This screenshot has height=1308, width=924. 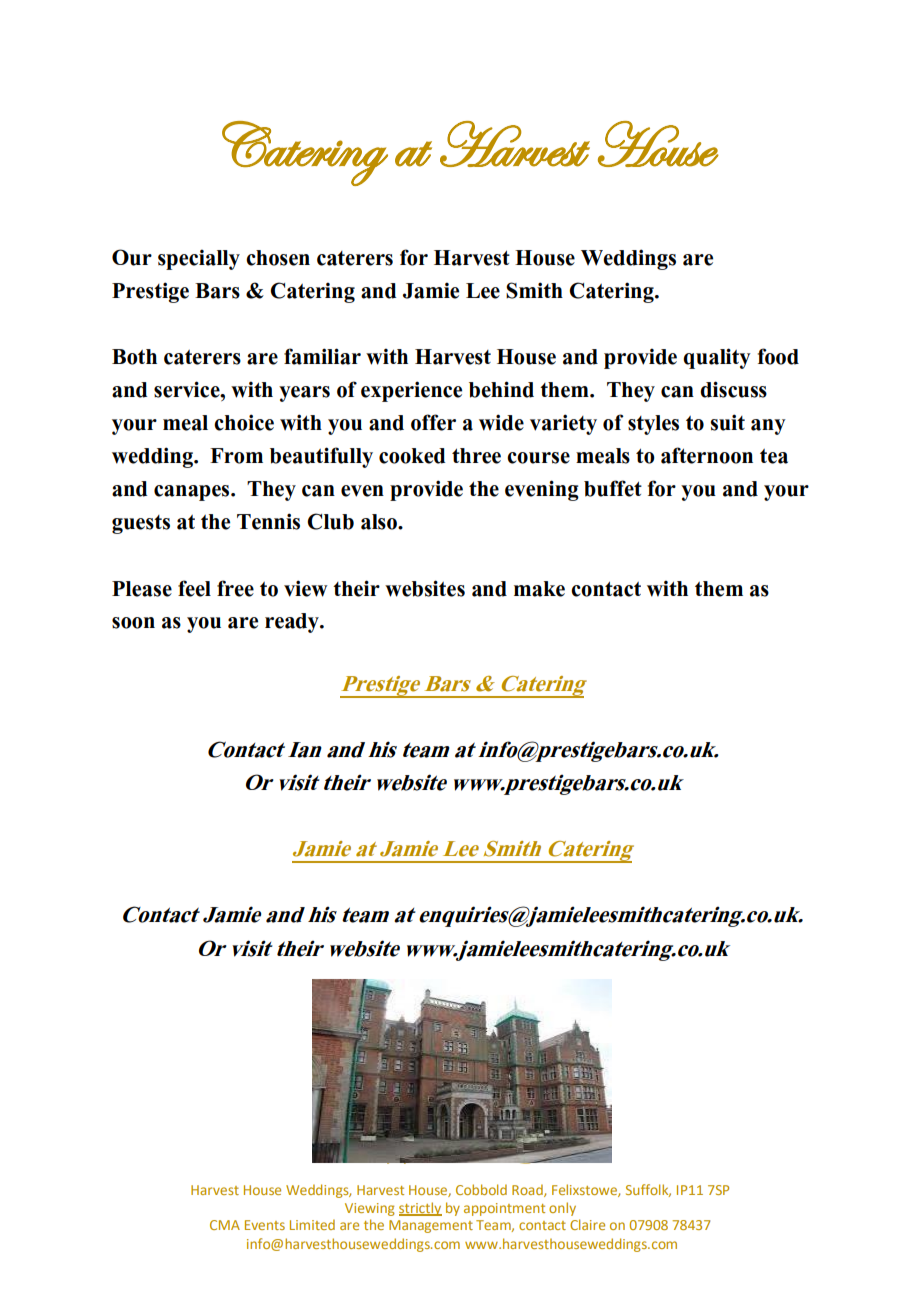 What do you see at coordinates (501, 389) in the screenshot?
I see `behind` at bounding box center [501, 389].
